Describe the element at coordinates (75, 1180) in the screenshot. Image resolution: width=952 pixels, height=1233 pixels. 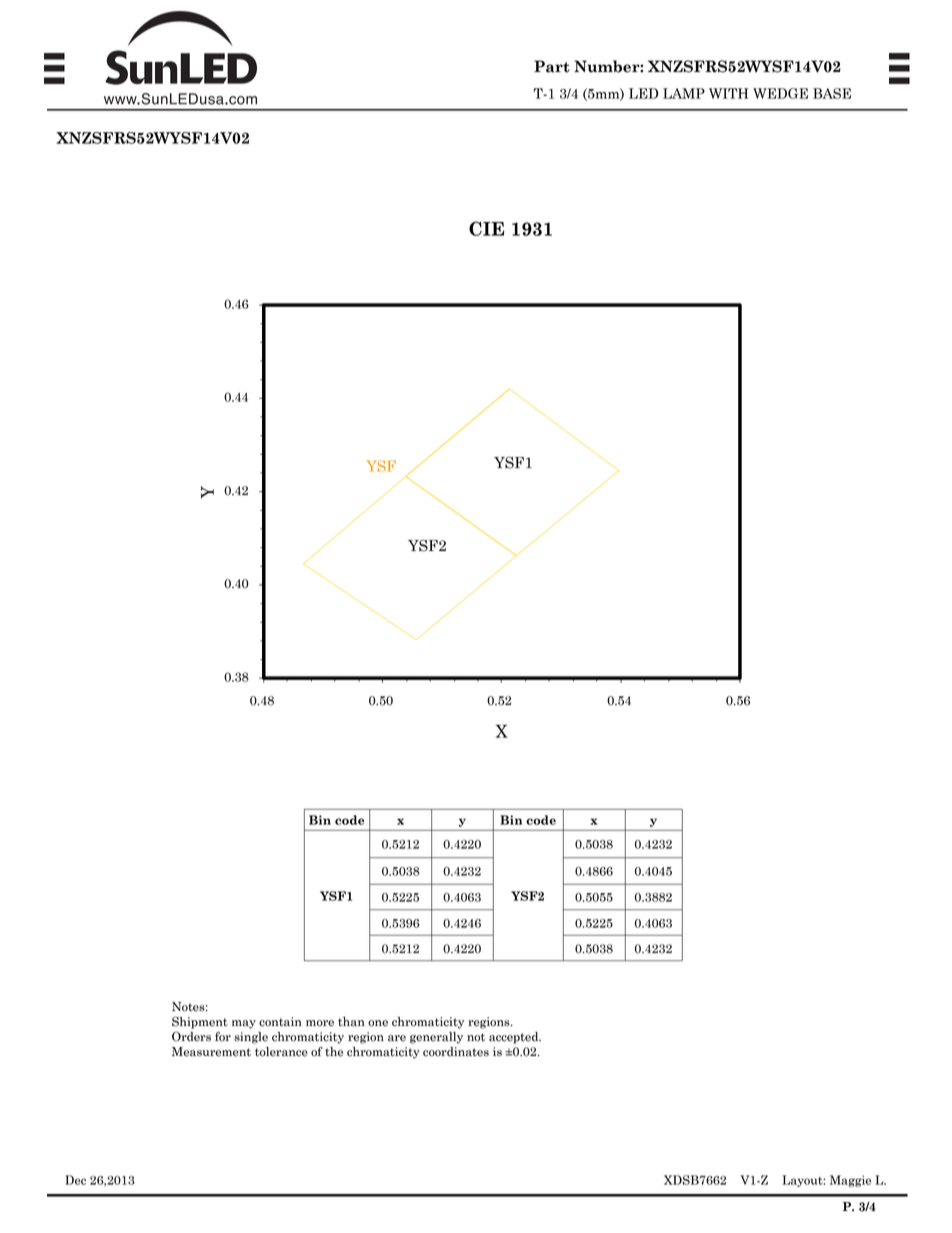
I see `Dec` at that location.
